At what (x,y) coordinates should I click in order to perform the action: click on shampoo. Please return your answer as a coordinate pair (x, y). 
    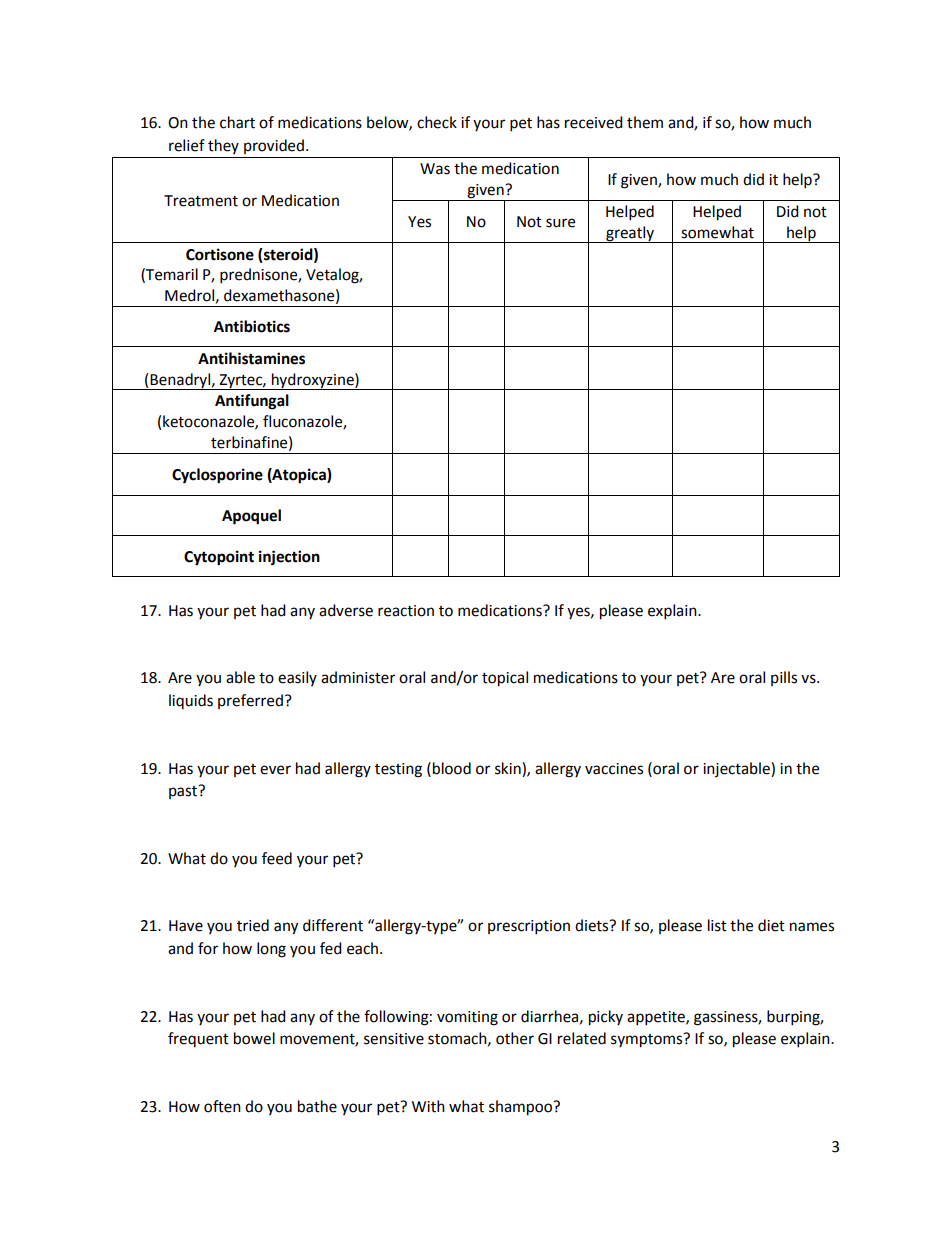
    Looking at the image, I should click on (521, 1108).
